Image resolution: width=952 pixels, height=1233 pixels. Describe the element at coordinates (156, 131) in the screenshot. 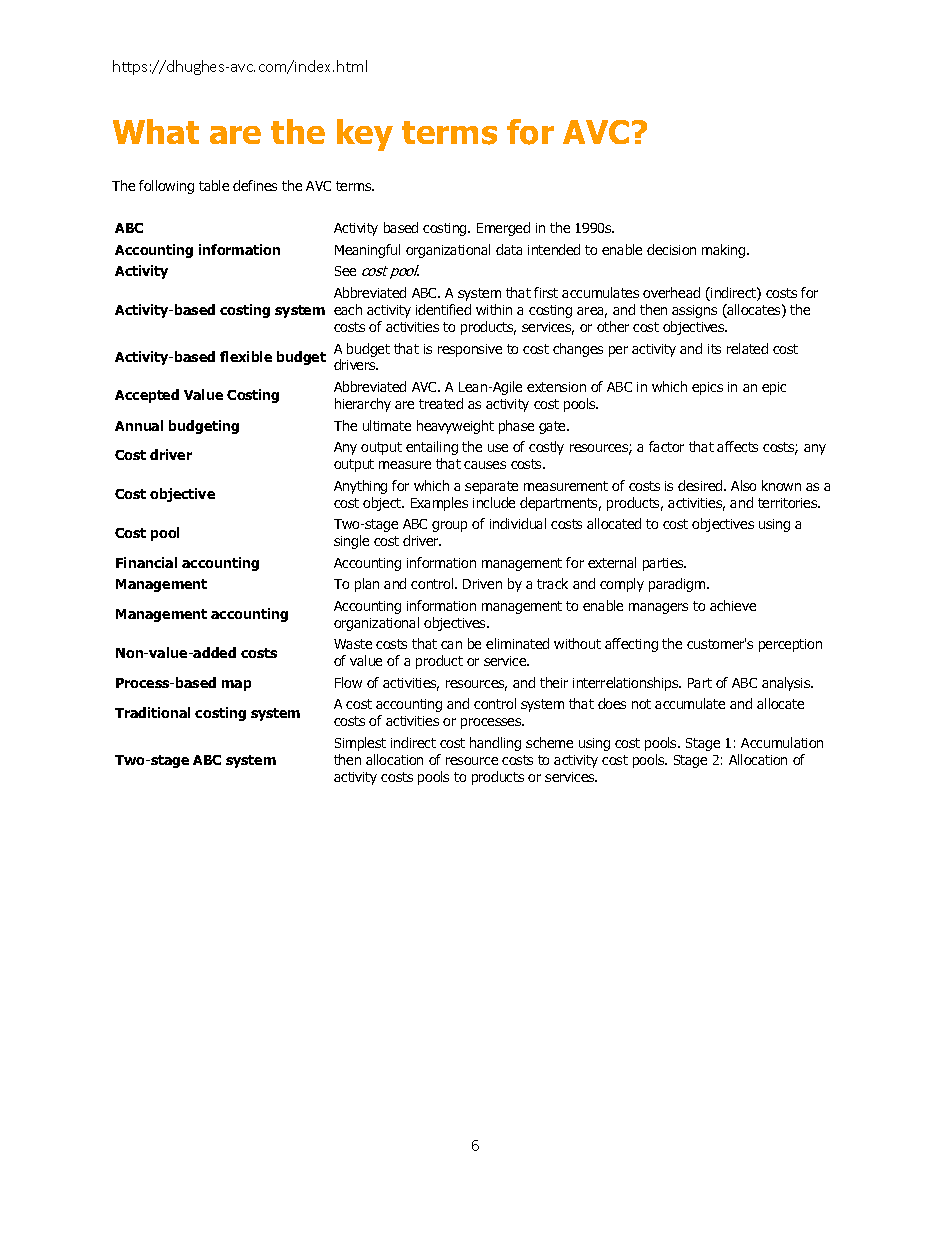

I see `What` at that location.
